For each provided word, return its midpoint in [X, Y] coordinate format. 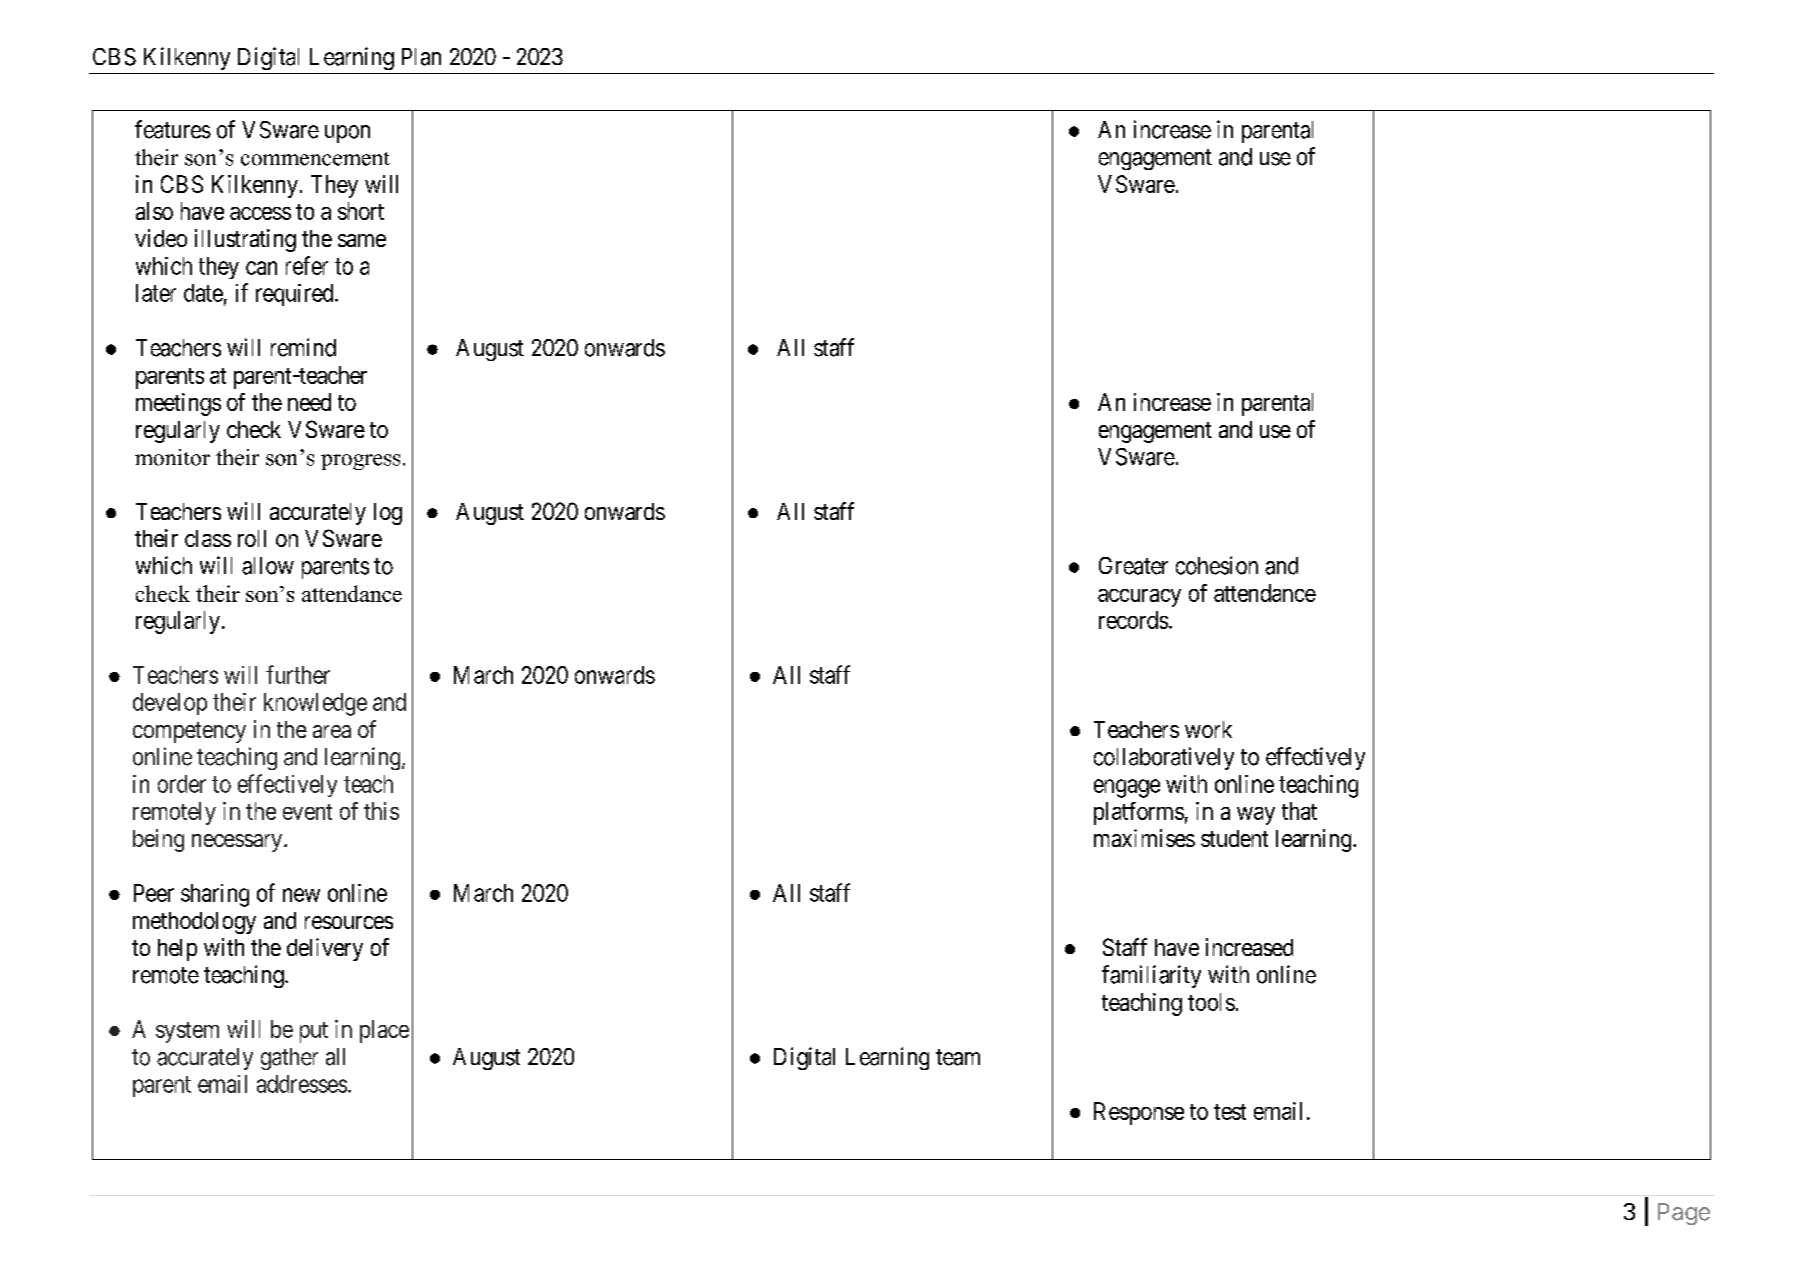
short [361, 211]
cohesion [1217, 565]
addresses [302, 1084]
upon [347, 134]
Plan [421, 57]
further [298, 674]
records [1133, 620]
